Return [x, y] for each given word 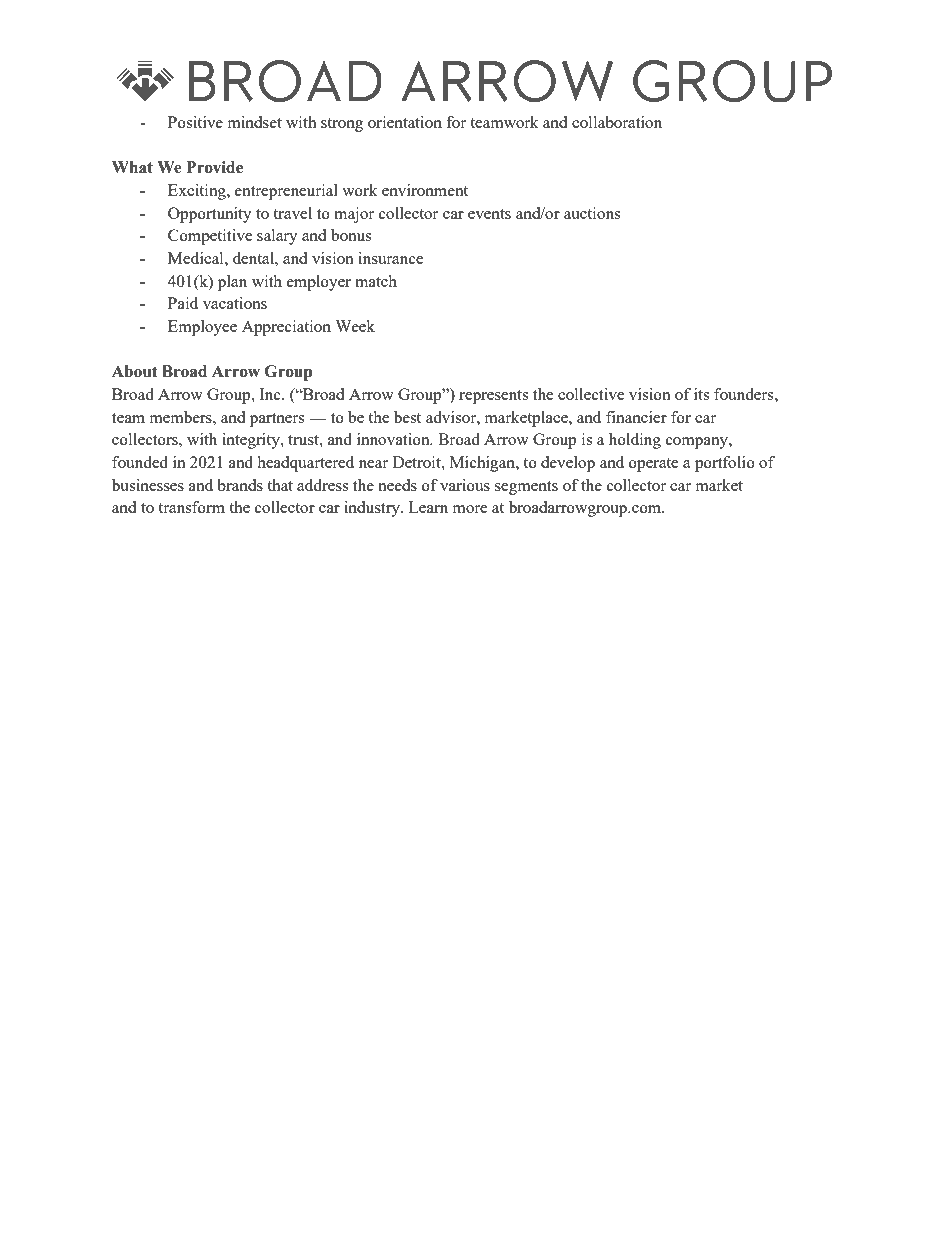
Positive [195, 122]
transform [191, 507]
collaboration [617, 122]
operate [654, 465]
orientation [405, 122]
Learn [428, 507]
